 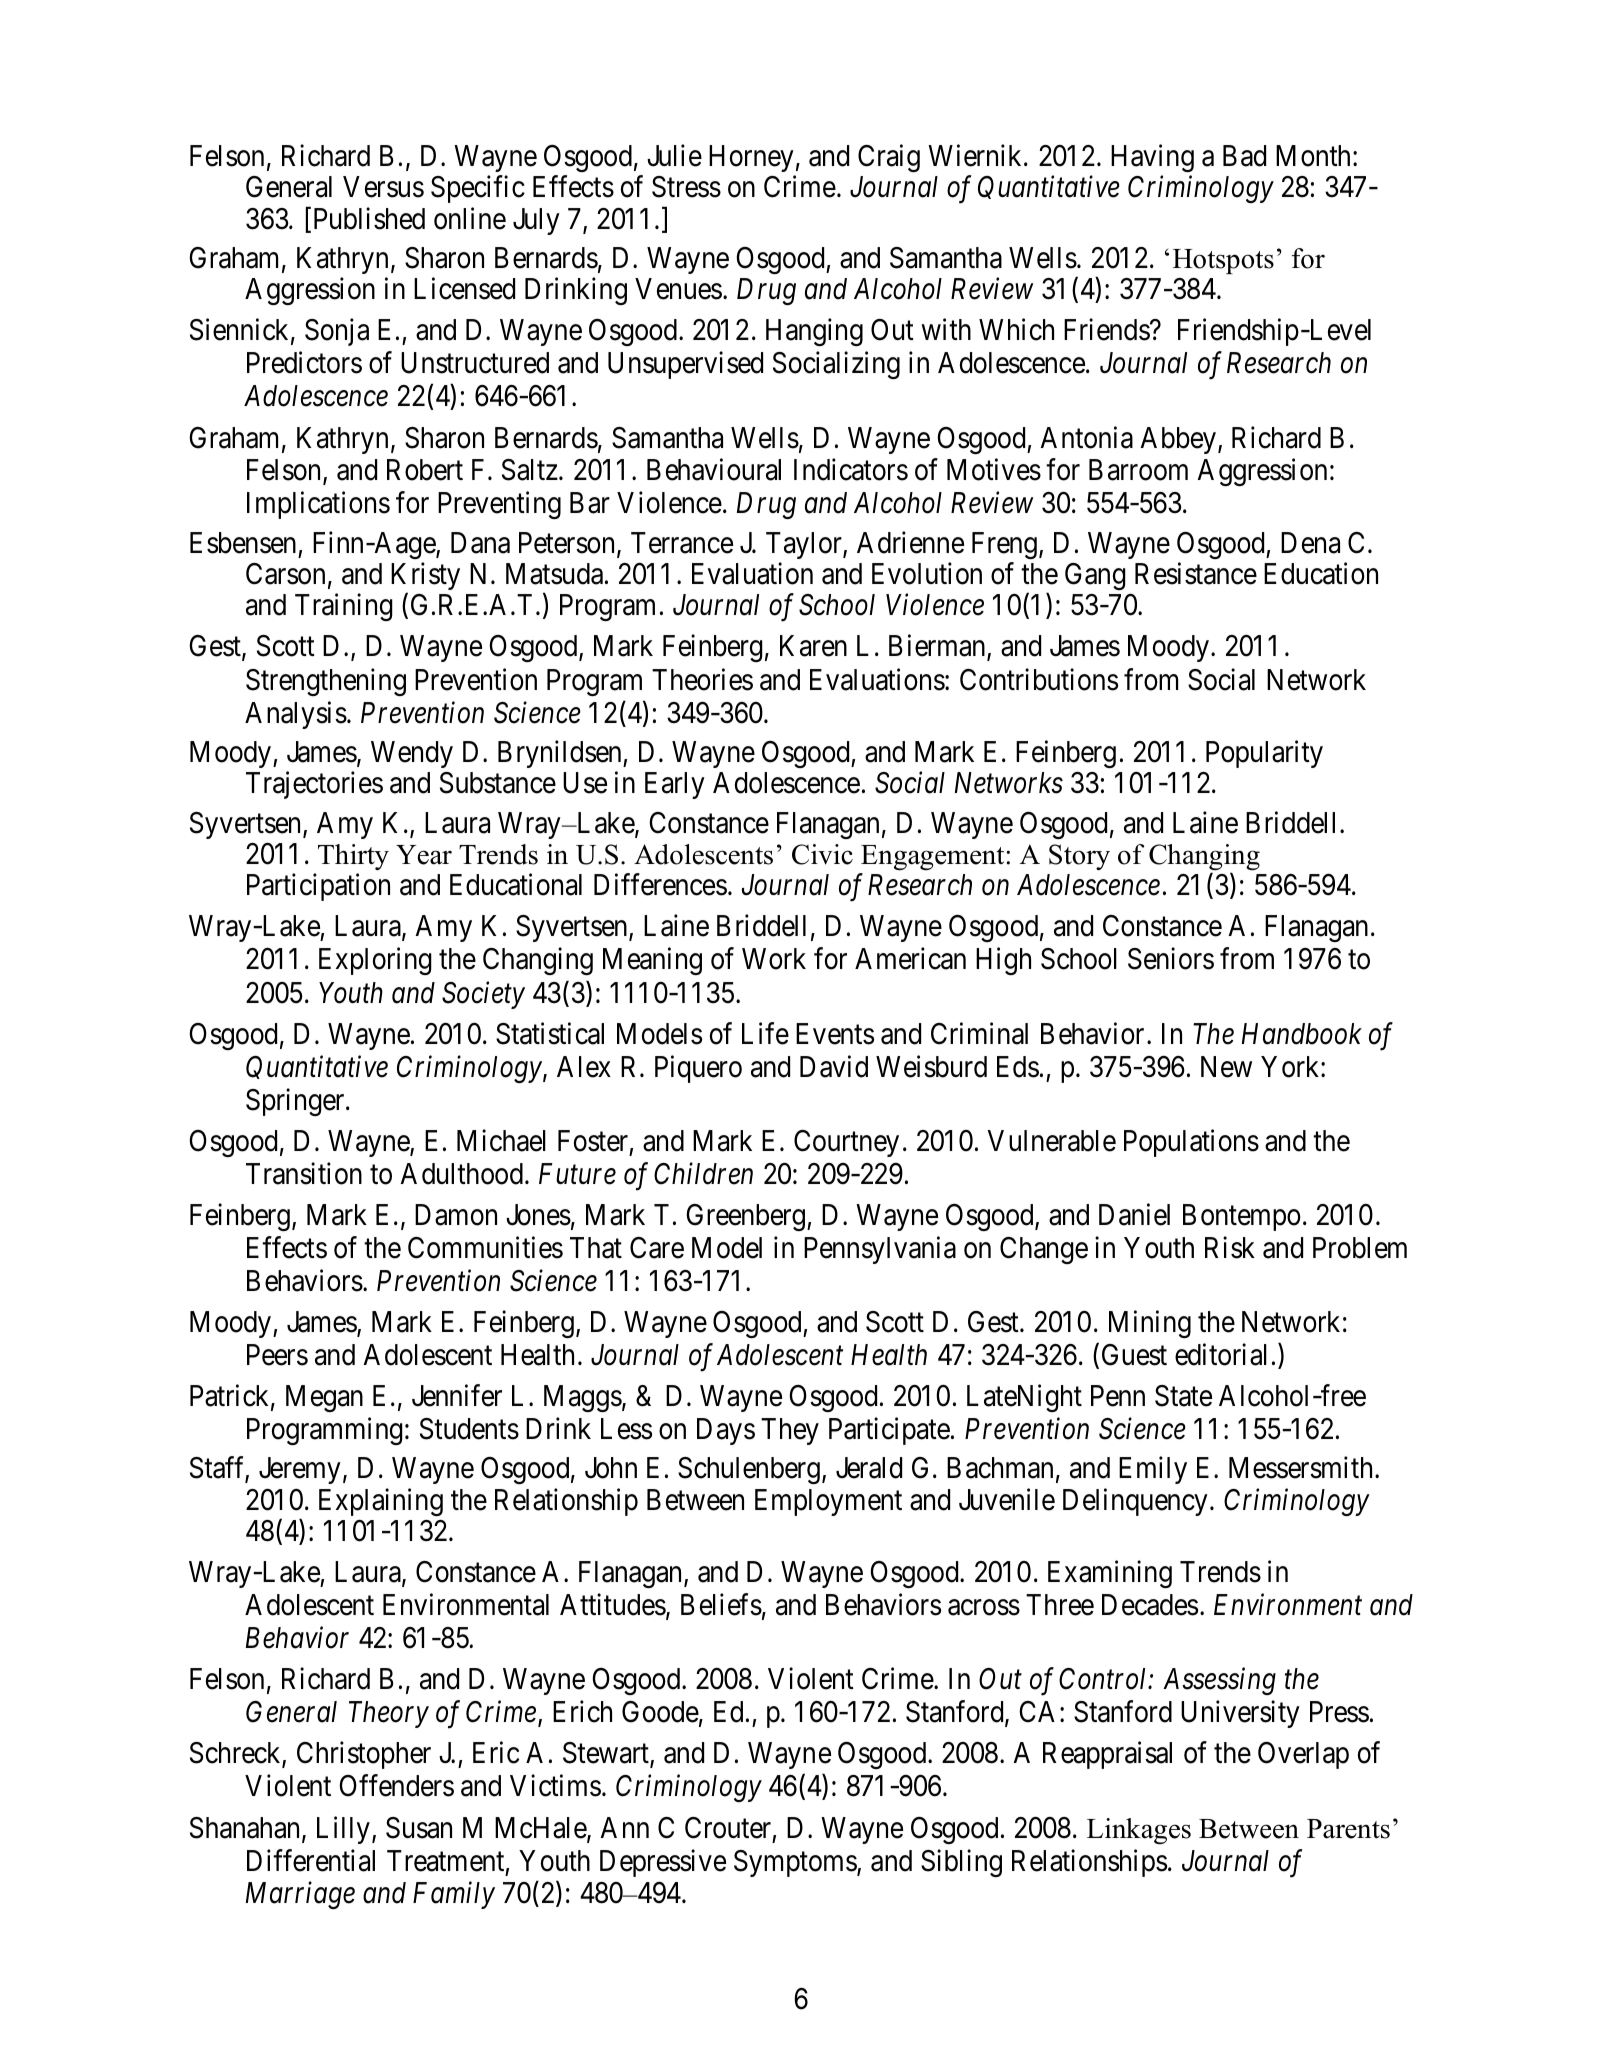 I want to click on Karen, so click(x=813, y=646).
